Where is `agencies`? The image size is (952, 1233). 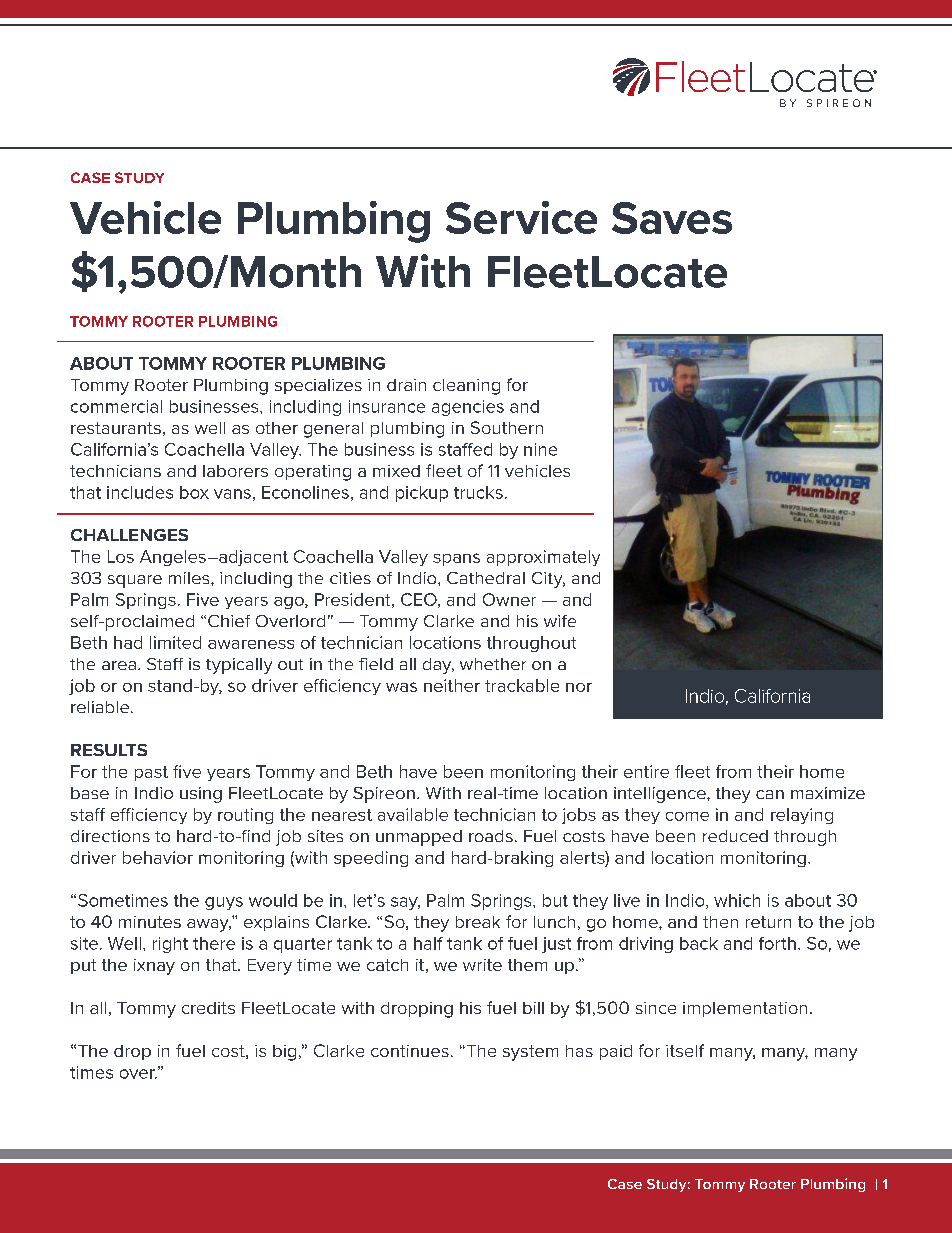 agencies is located at coordinates (468, 408).
